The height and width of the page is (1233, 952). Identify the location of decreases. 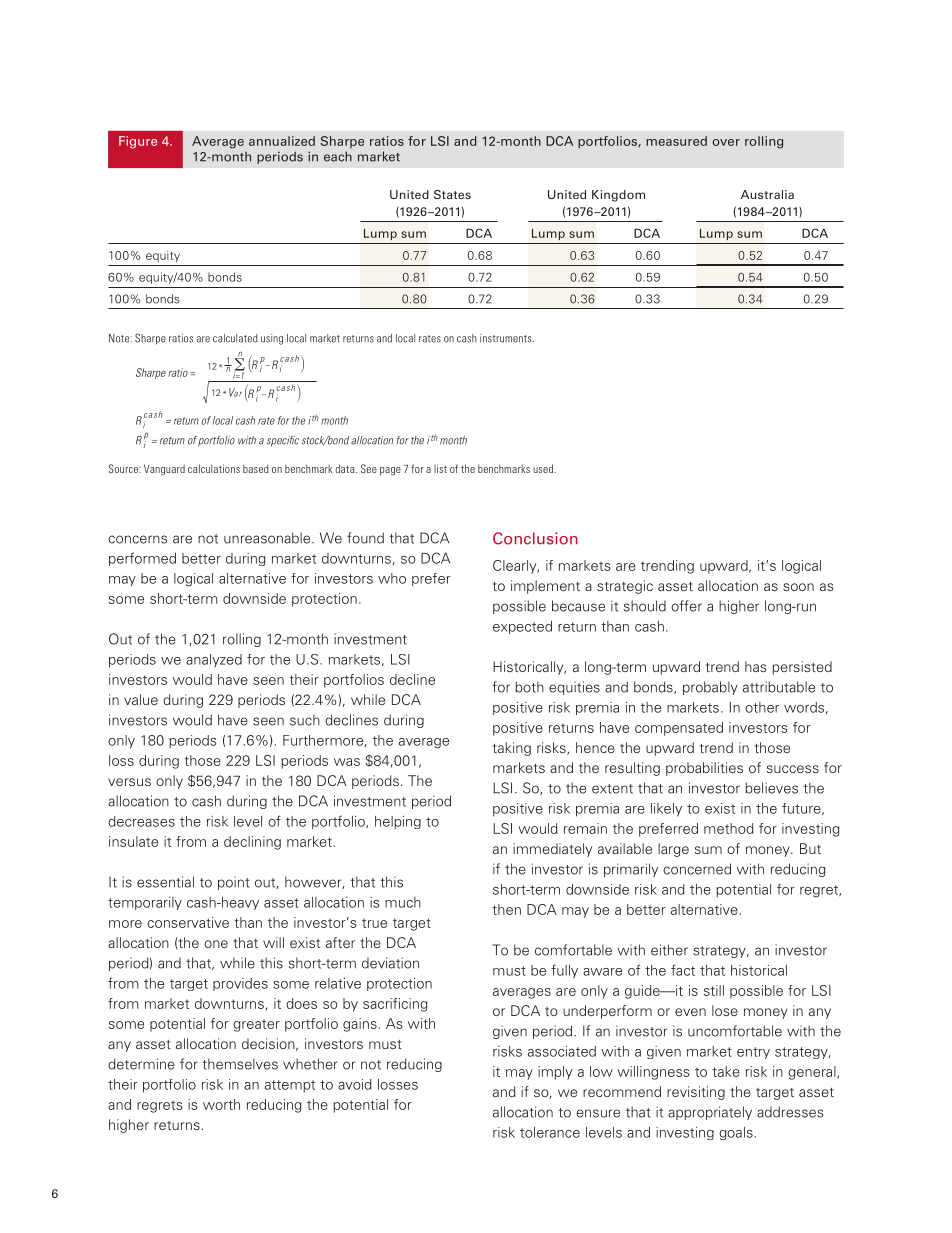
(141, 821).
